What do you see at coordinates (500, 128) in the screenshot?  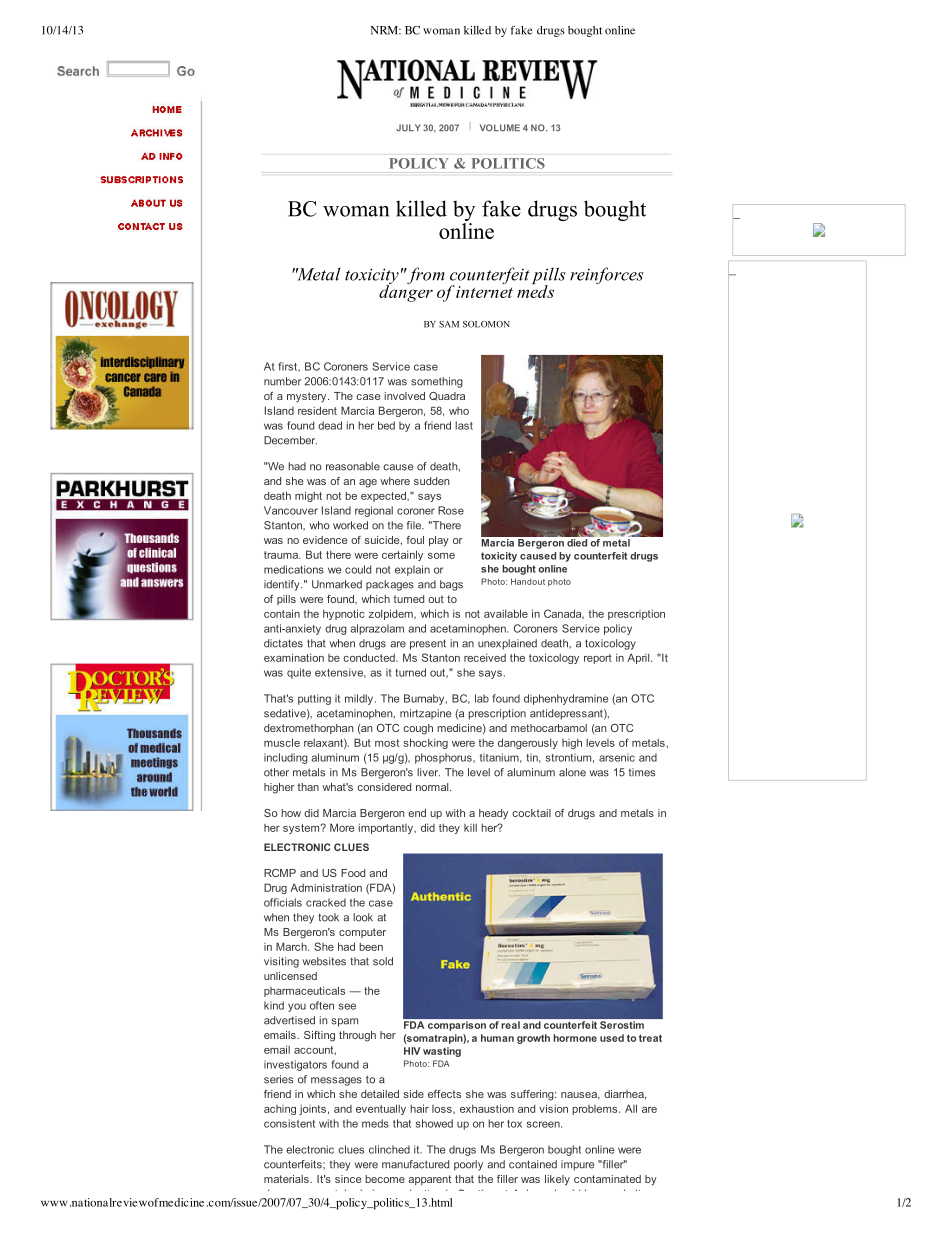 I see `VOLUME` at bounding box center [500, 128].
